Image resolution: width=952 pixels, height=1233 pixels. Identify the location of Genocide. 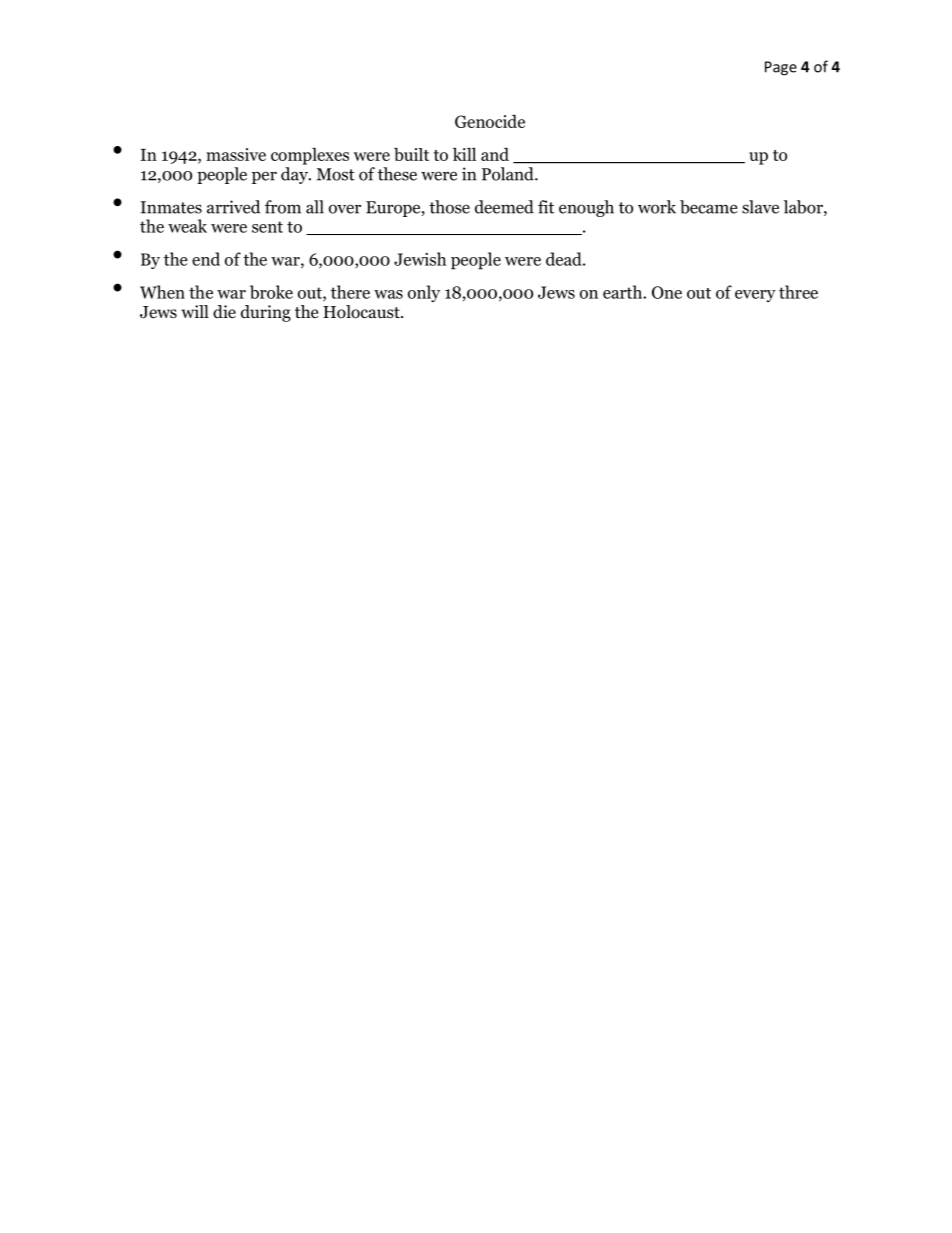
(490, 121).
